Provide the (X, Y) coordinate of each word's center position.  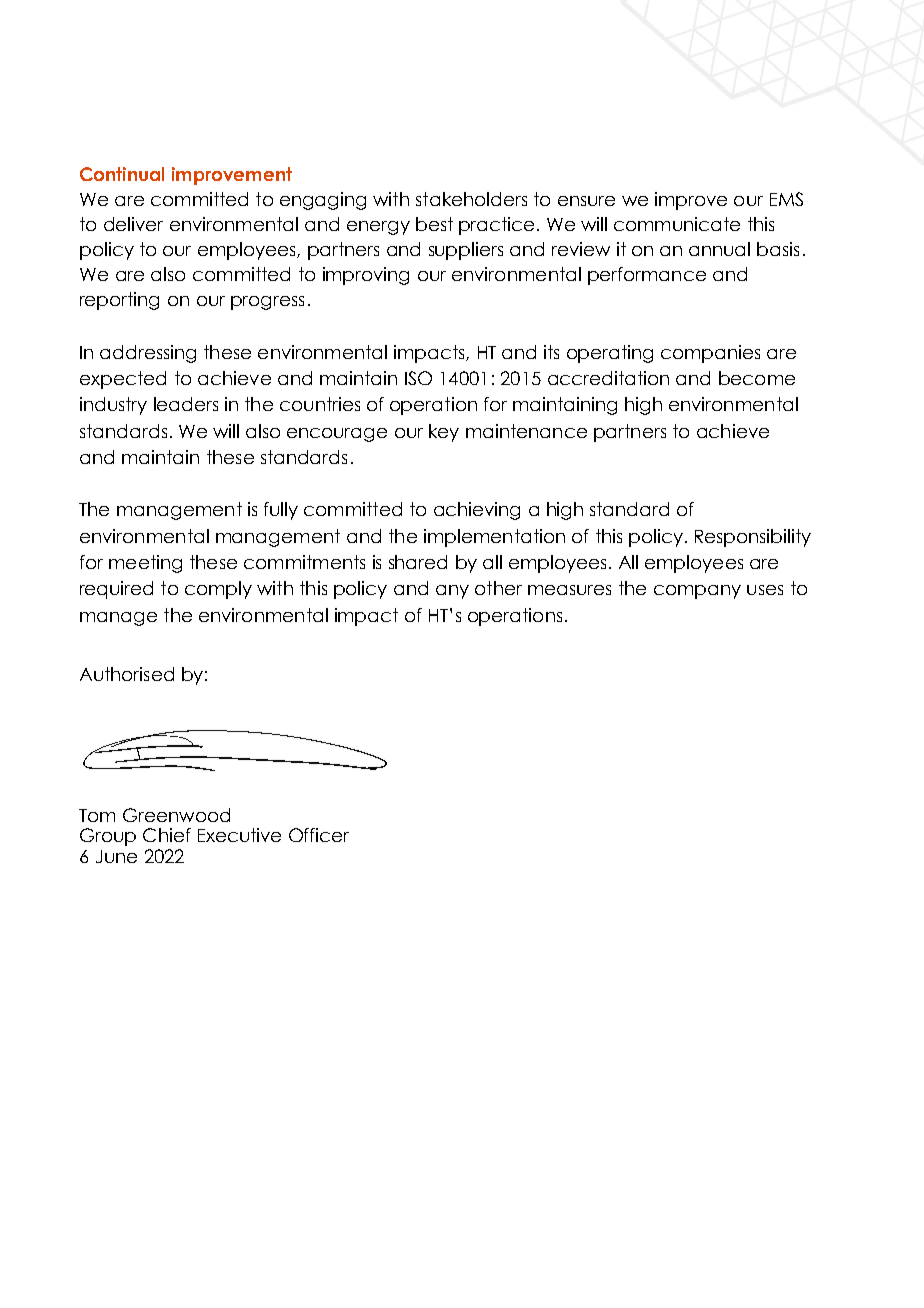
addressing (148, 354)
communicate (677, 224)
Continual (122, 174)
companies (710, 354)
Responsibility (753, 538)
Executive (239, 835)
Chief (167, 835)
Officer (319, 835)
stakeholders (471, 199)
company (697, 592)
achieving (477, 511)
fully (281, 511)
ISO (418, 378)
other (498, 588)
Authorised (127, 674)
